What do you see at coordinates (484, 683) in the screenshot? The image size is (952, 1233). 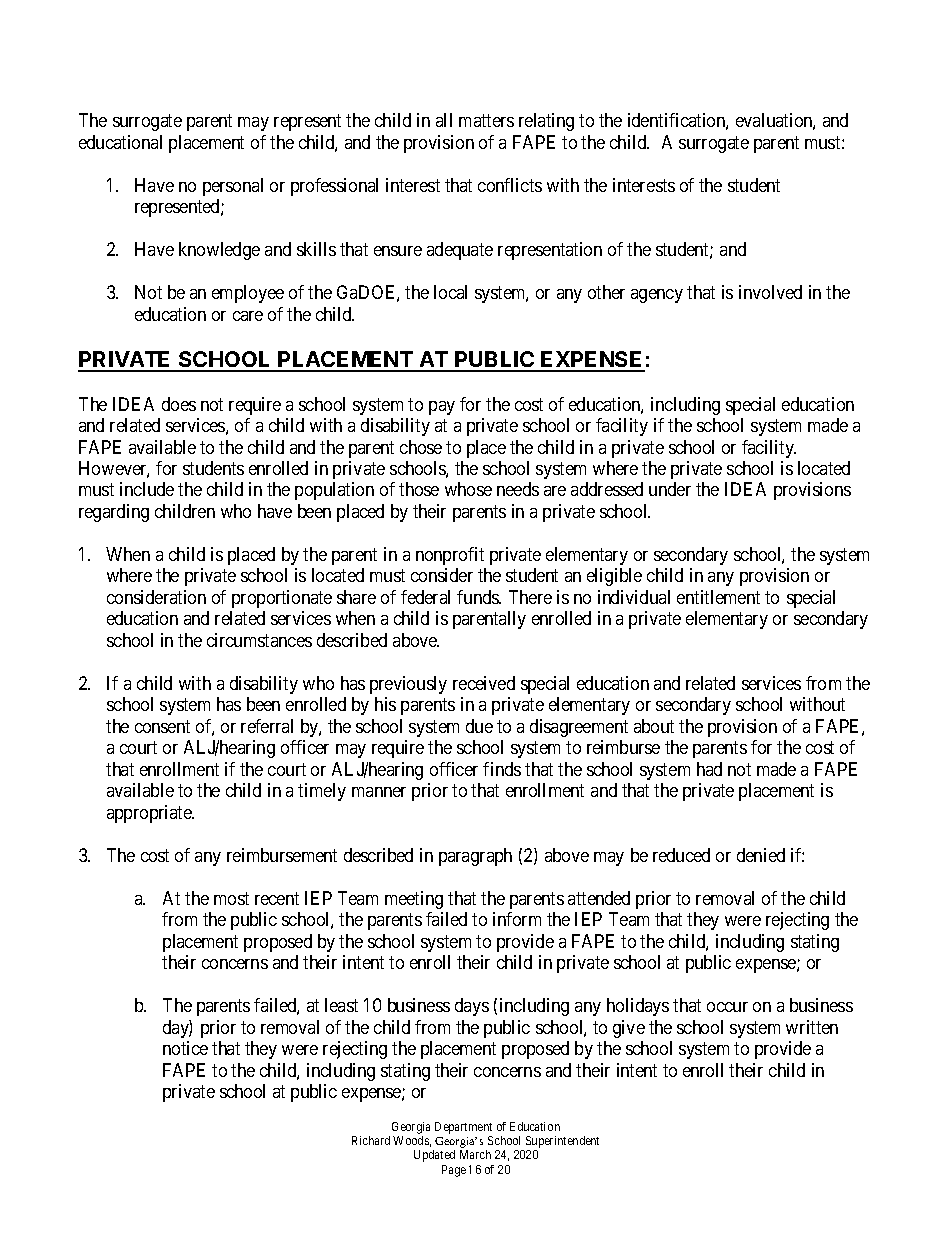 I see `received` at bounding box center [484, 683].
